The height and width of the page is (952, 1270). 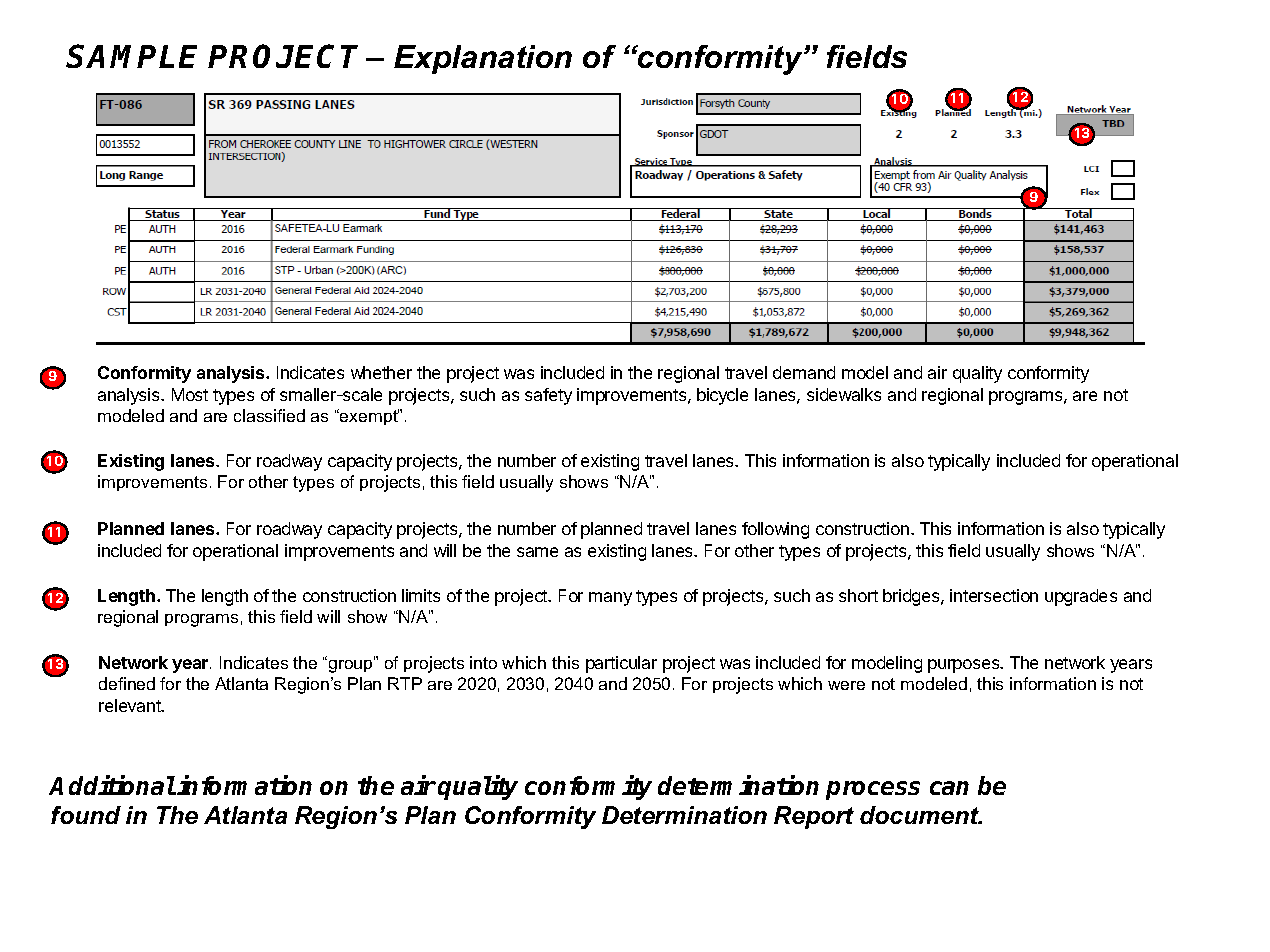 What do you see at coordinates (994, 595) in the page?
I see `intersection` at bounding box center [994, 595].
